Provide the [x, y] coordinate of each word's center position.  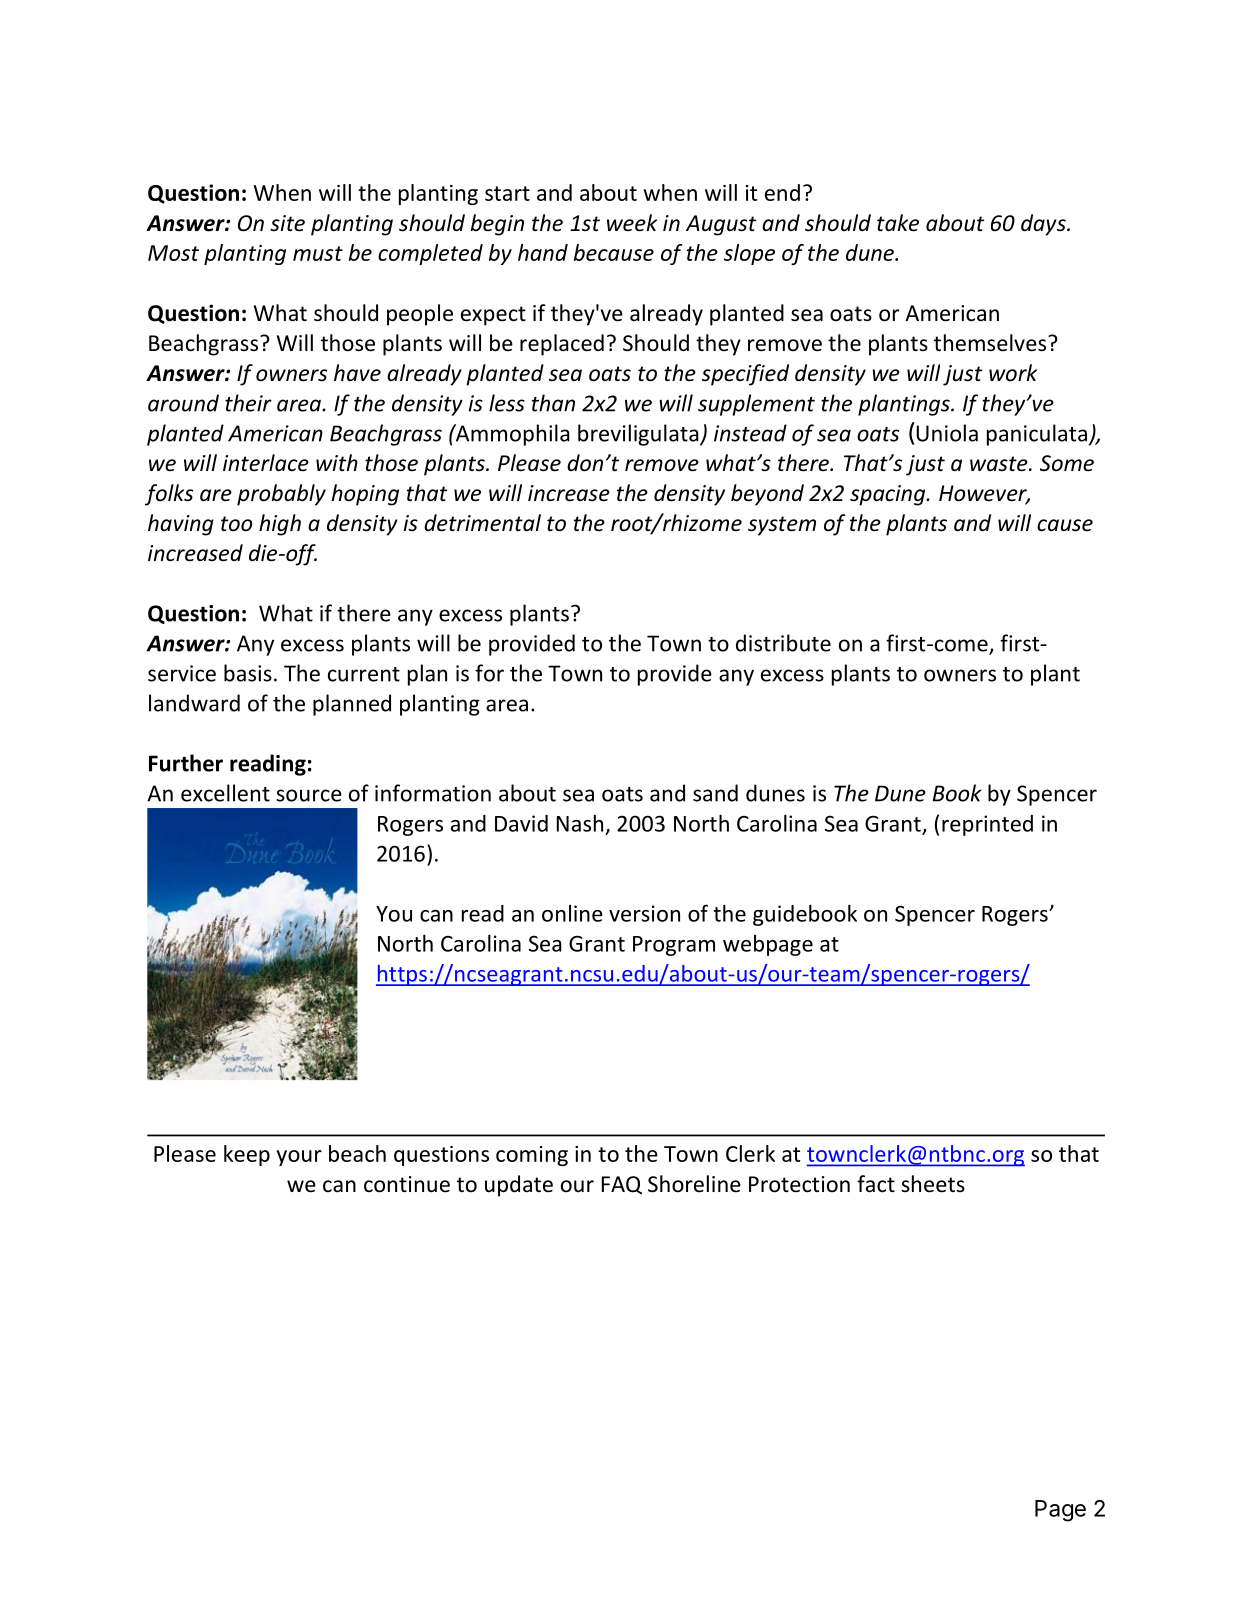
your [299, 1158]
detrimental [482, 523]
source [309, 795]
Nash [580, 823]
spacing [889, 495]
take [898, 223]
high [280, 525]
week [632, 223]
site [287, 223]
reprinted [987, 825]
